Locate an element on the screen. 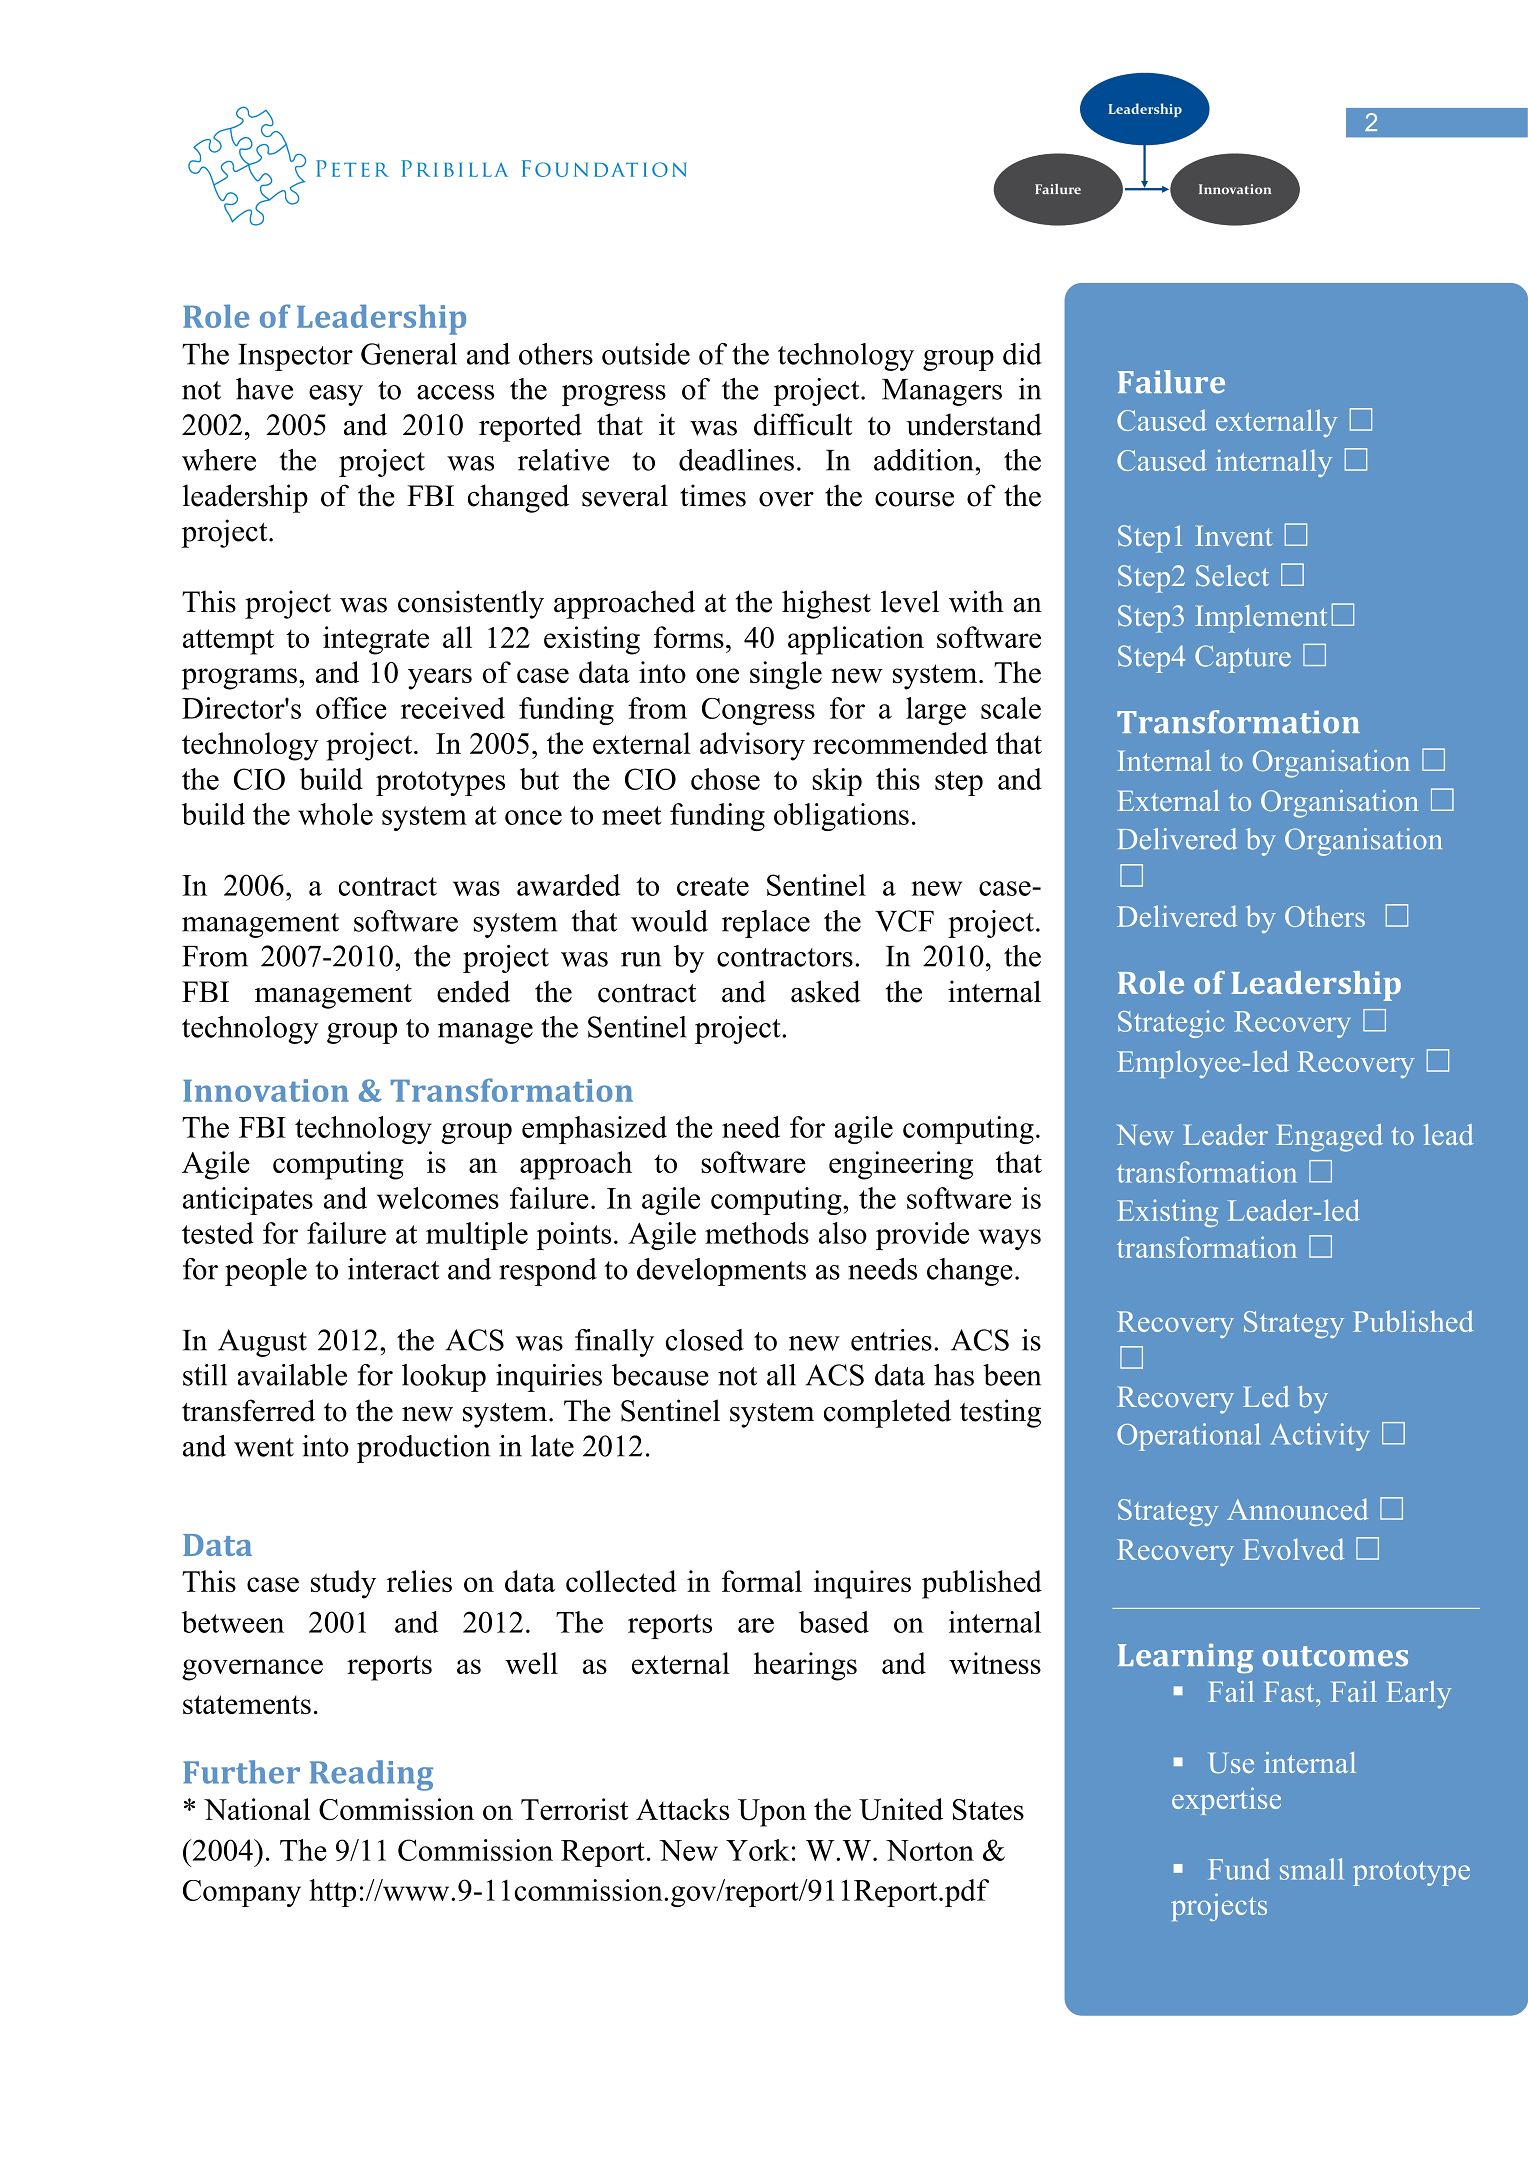 The height and width of the screenshot is (2162, 1528). York is located at coordinates (757, 1850).
